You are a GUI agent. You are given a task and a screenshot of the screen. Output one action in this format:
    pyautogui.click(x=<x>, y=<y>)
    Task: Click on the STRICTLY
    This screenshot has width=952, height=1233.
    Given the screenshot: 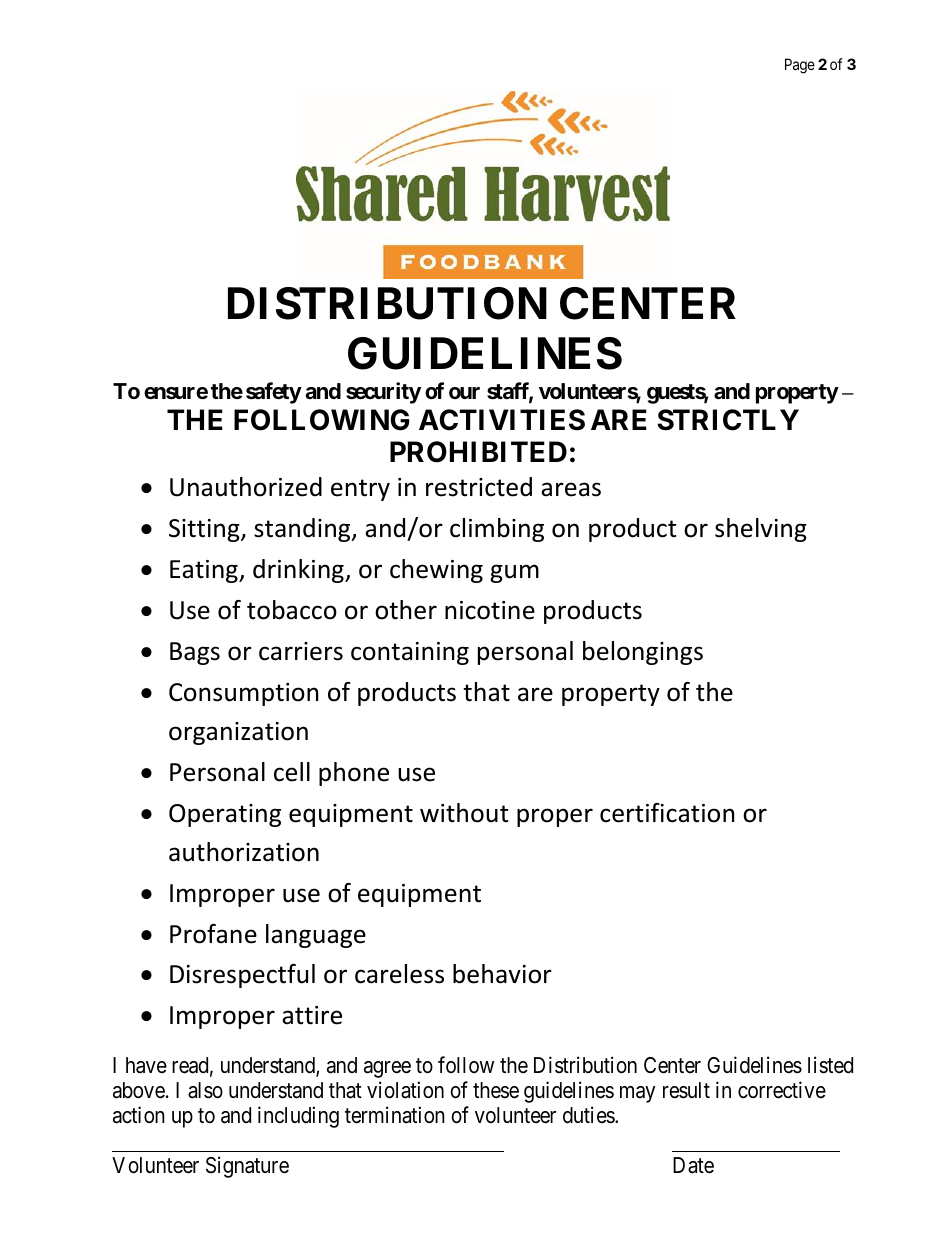 What is the action you would take?
    pyautogui.click(x=728, y=420)
